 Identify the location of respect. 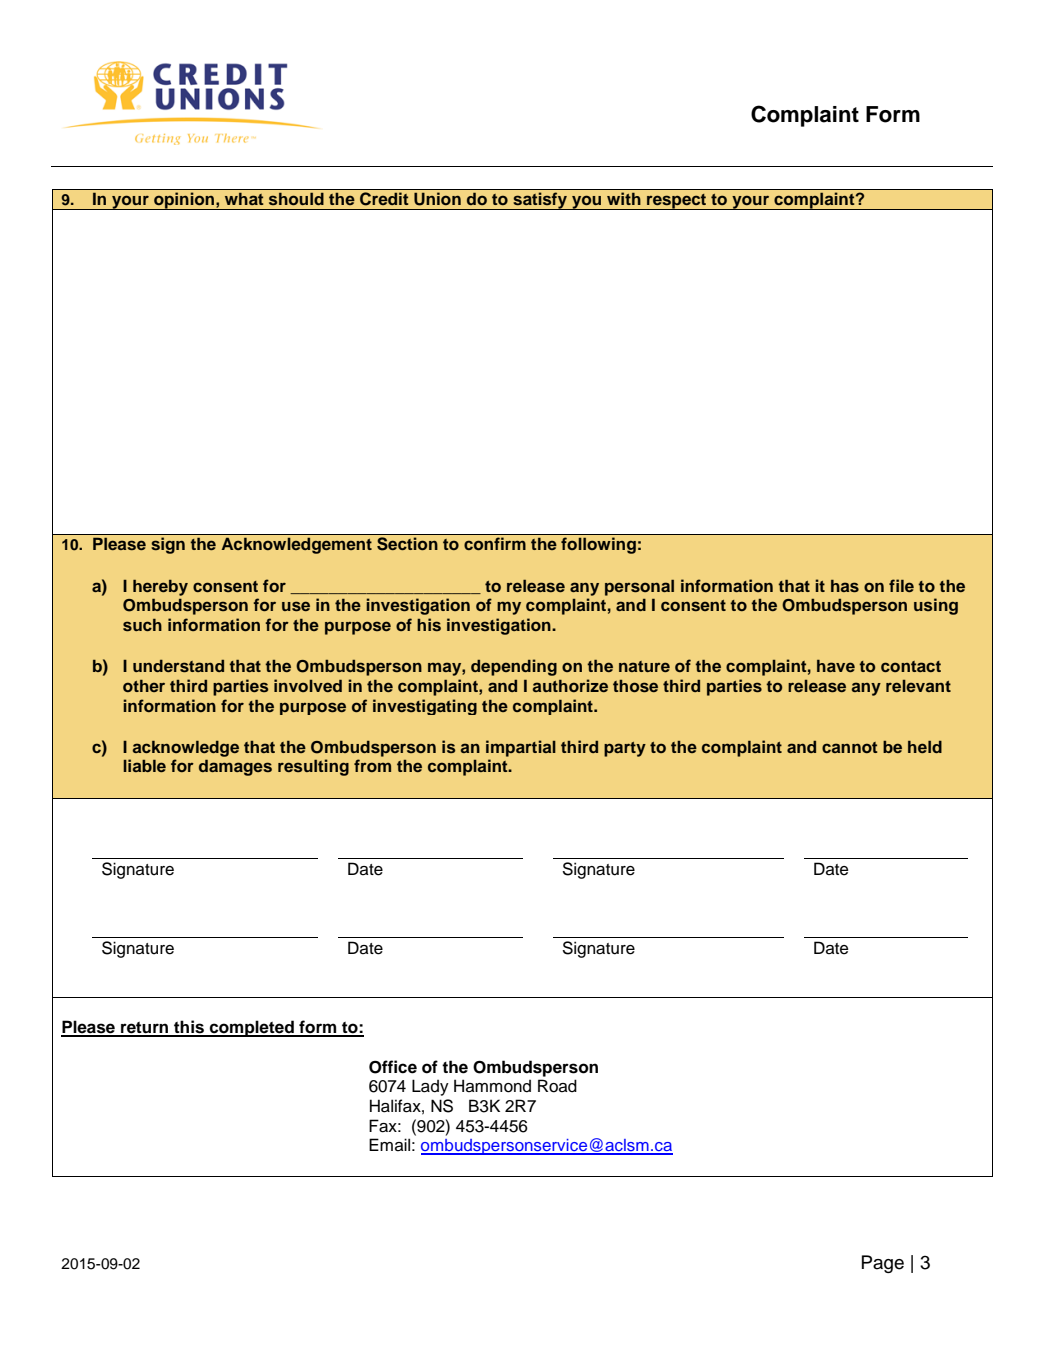
(677, 201).
